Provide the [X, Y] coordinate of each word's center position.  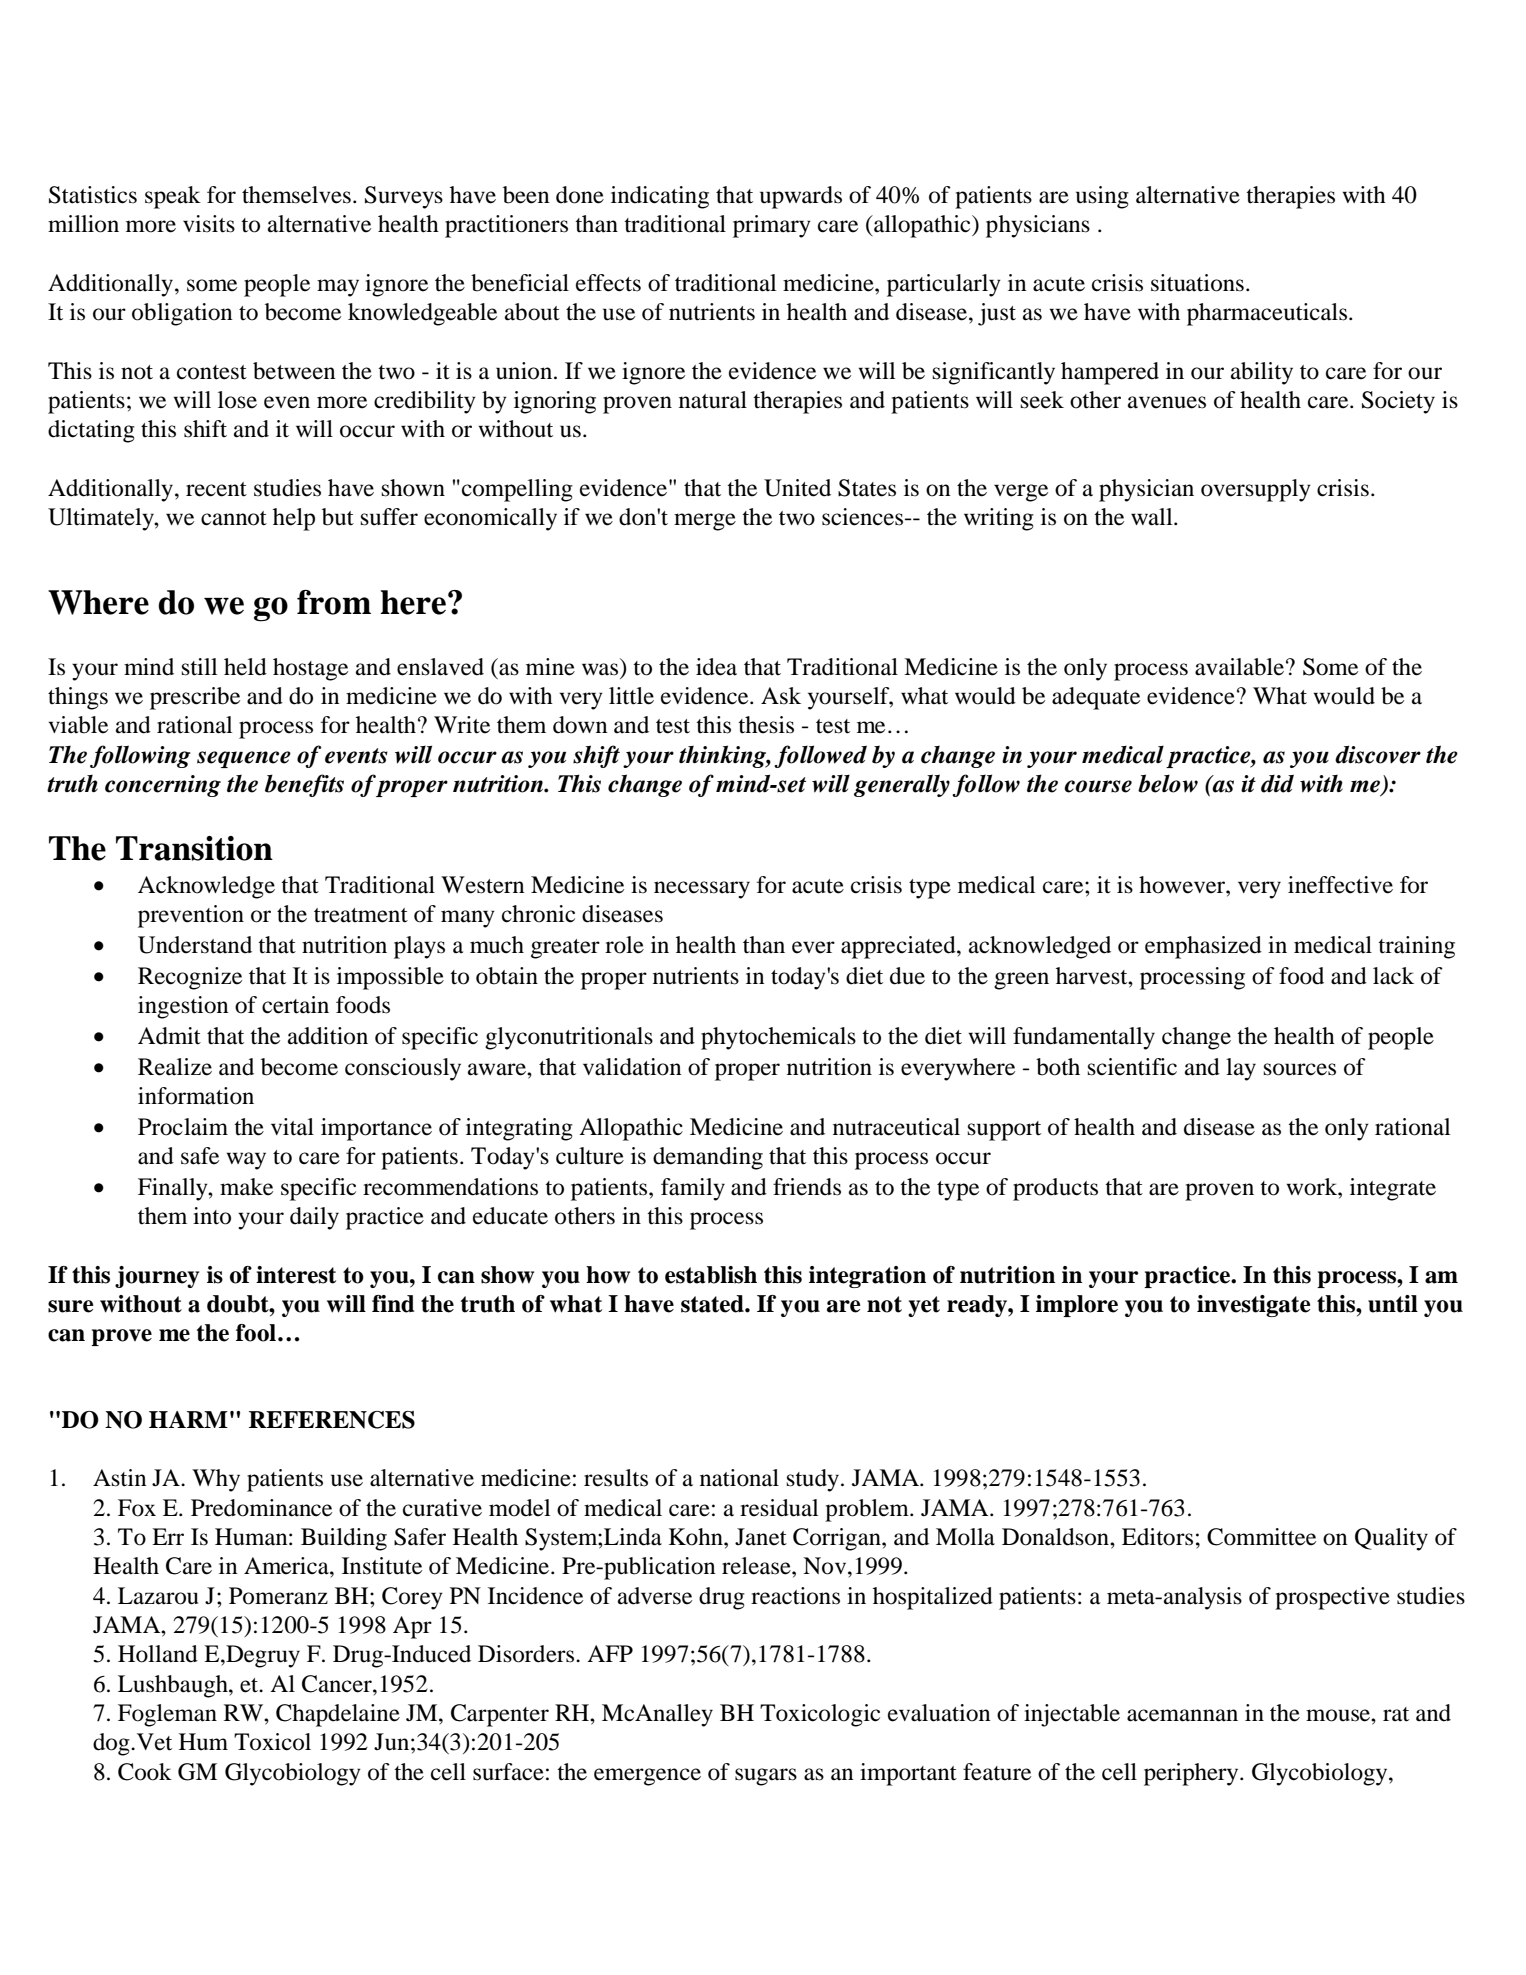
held [245, 667]
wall [1153, 517]
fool [256, 1333]
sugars [766, 1777]
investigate [1254, 1306]
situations [1197, 283]
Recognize [190, 978]
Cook [145, 1772]
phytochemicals [778, 1038]
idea [716, 667]
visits [209, 224]
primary [772, 226]
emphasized [1203, 947]
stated [713, 1304]
